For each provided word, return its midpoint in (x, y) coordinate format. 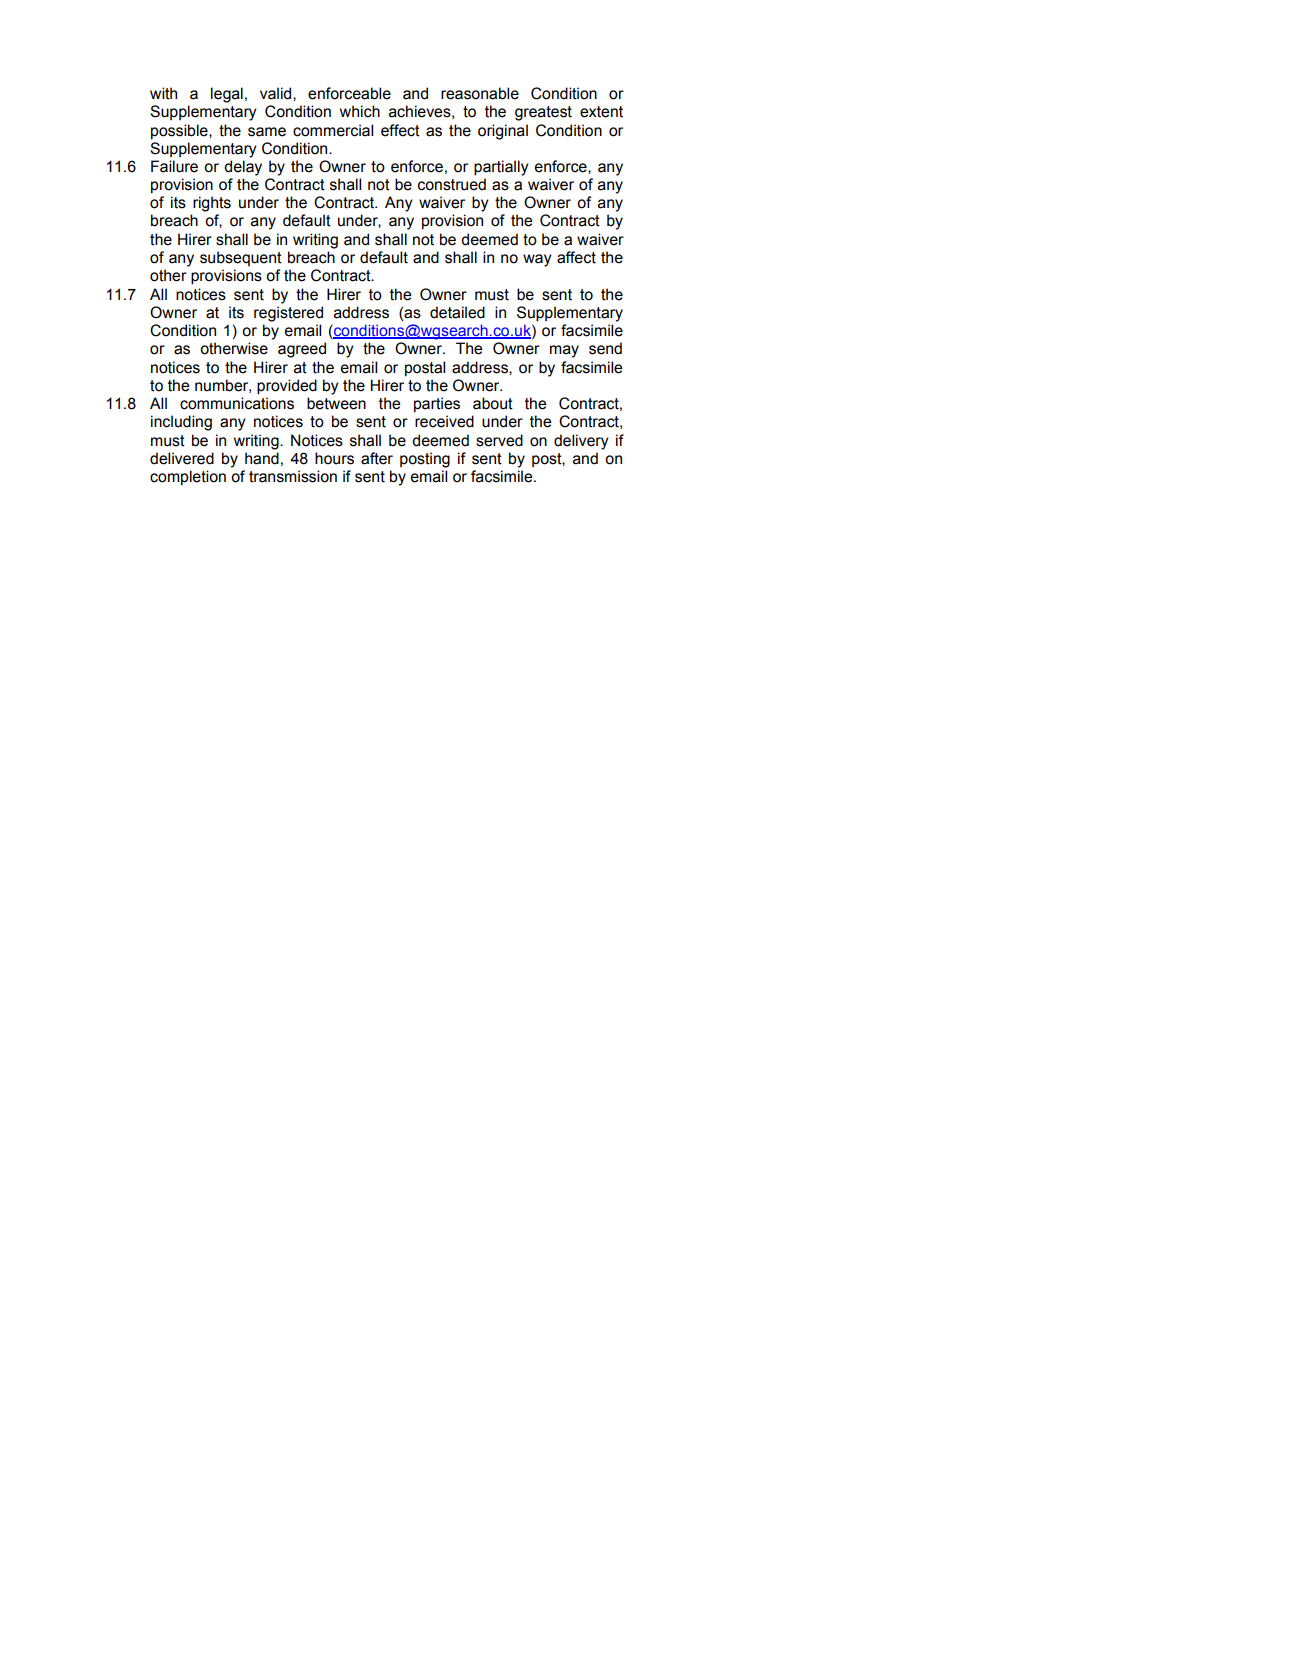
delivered (182, 458)
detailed (457, 312)
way (537, 260)
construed (452, 184)
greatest (543, 113)
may (564, 351)
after (377, 458)
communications (237, 403)
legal (227, 95)
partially (501, 168)
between (336, 403)
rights (212, 204)
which (360, 111)
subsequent (241, 258)
